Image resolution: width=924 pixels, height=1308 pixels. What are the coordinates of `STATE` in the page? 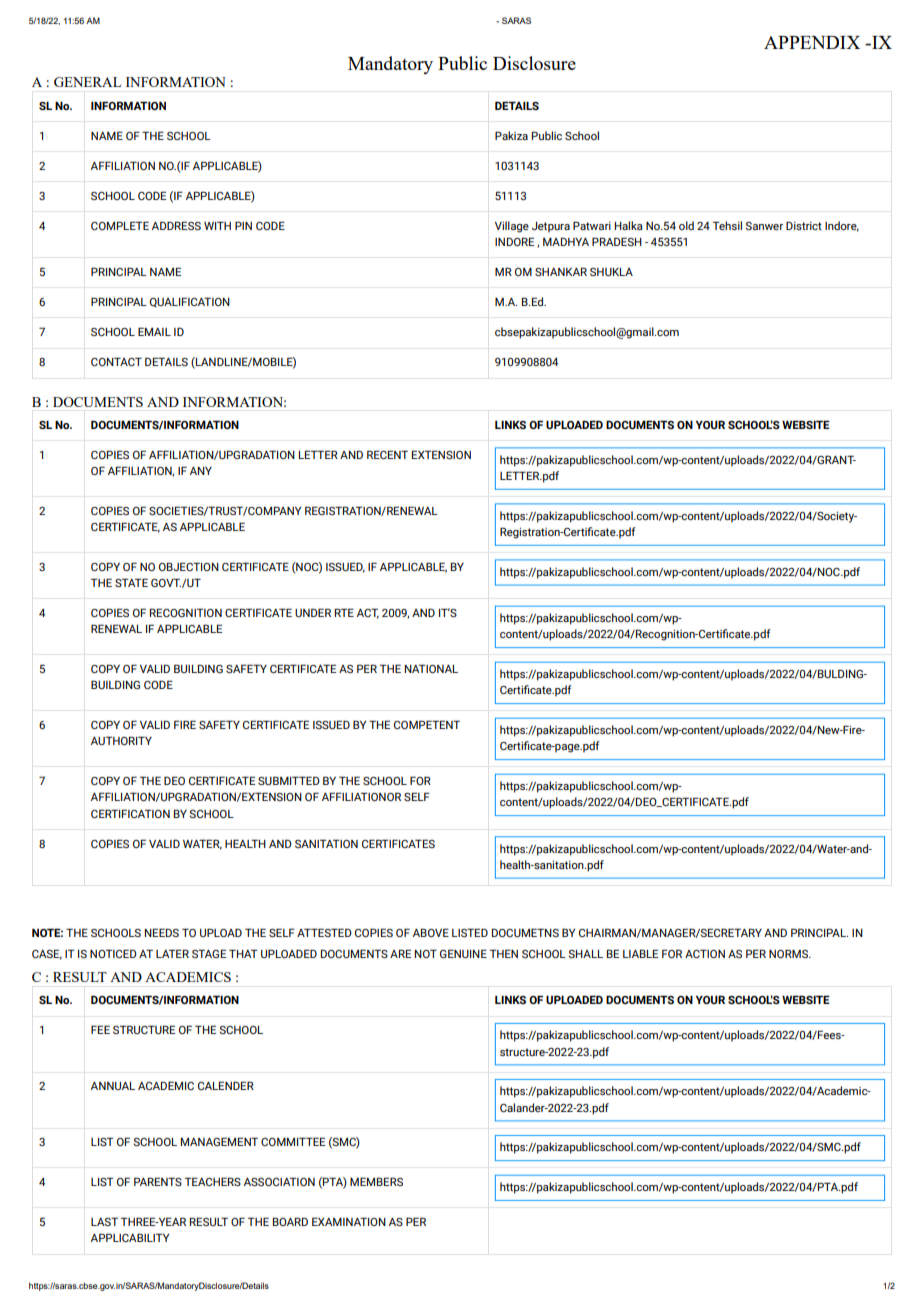 It's located at (131, 582).
